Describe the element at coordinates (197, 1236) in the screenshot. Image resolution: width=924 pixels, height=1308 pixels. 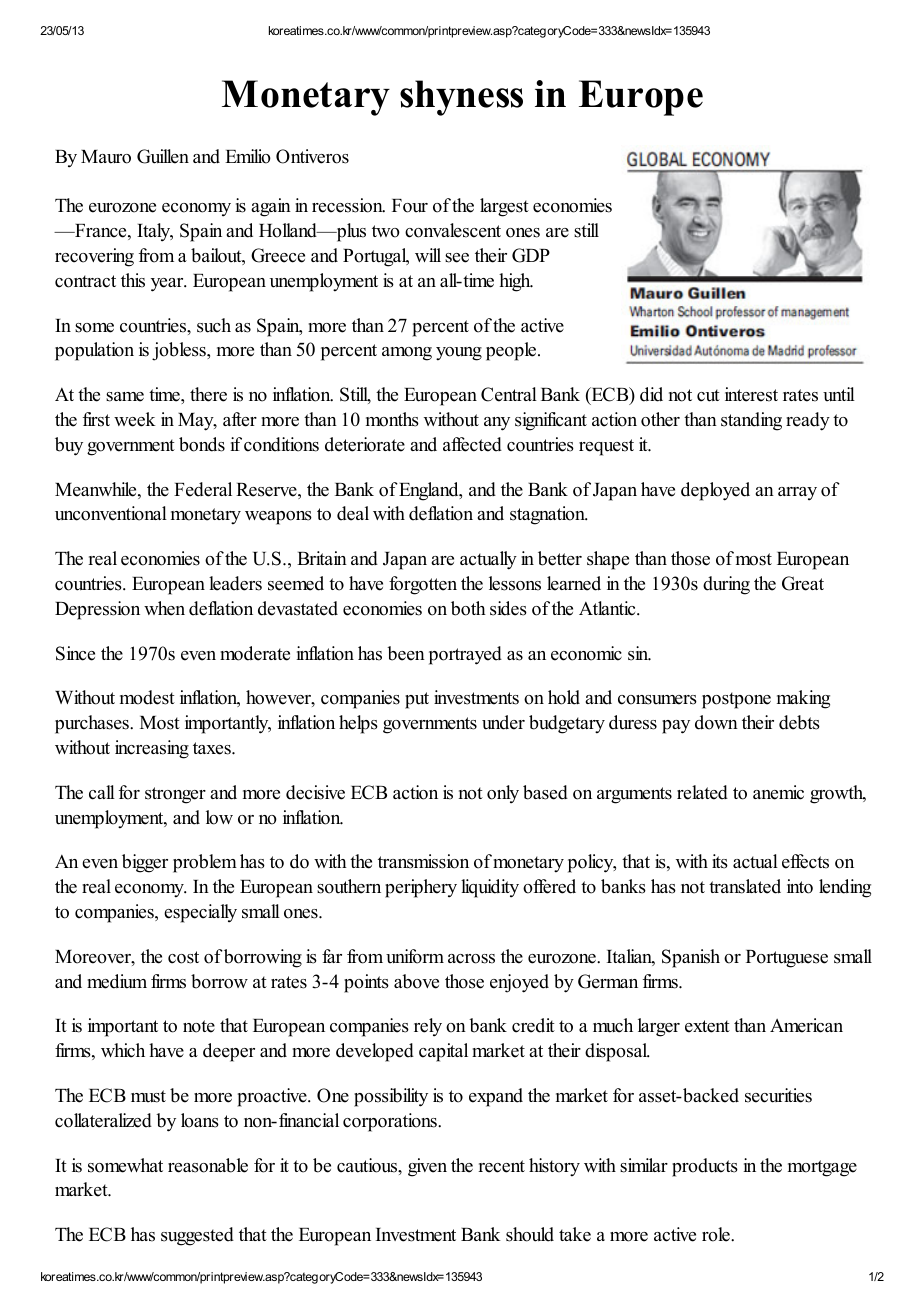
I see `suggested` at that location.
